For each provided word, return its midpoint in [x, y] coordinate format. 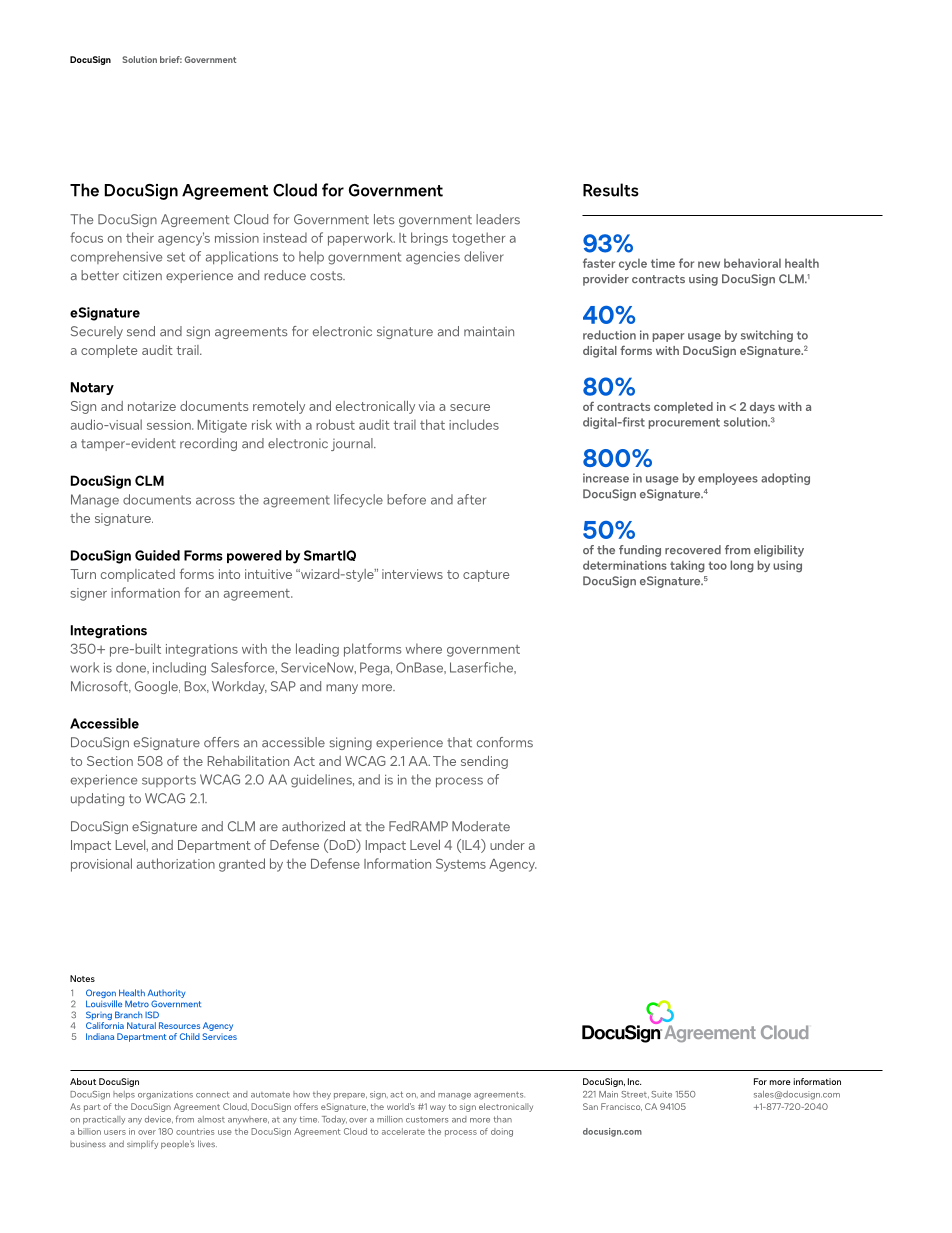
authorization [176, 863]
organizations [165, 1095]
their [140, 237]
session [170, 425]
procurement [684, 423]
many [342, 689]
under [507, 845]
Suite [661, 1094]
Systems [461, 865]
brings [429, 239]
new [709, 264]
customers [427, 1120]
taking [687, 566]
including [179, 669]
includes [474, 424]
